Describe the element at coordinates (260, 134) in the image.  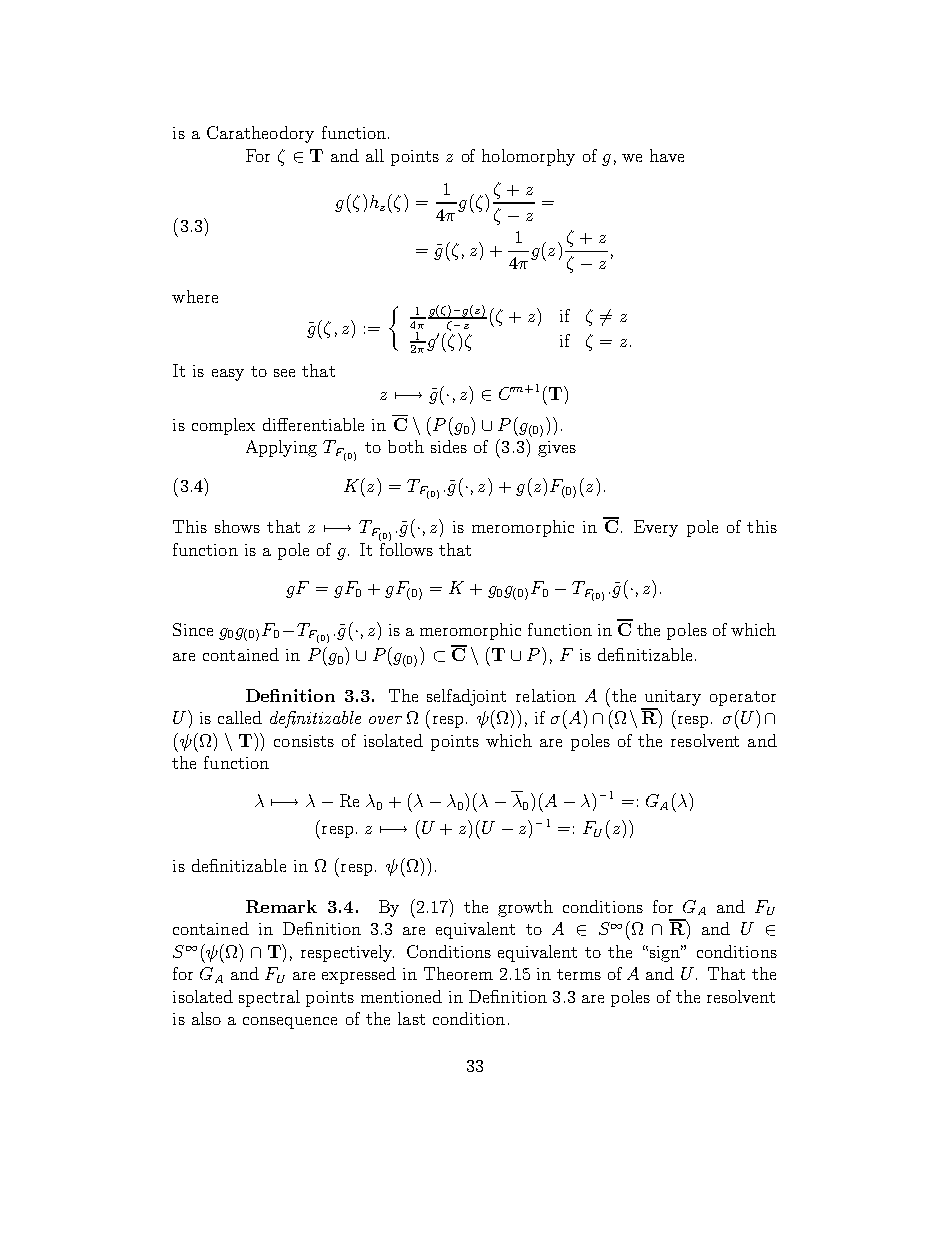
I see `Caratheodory` at that location.
